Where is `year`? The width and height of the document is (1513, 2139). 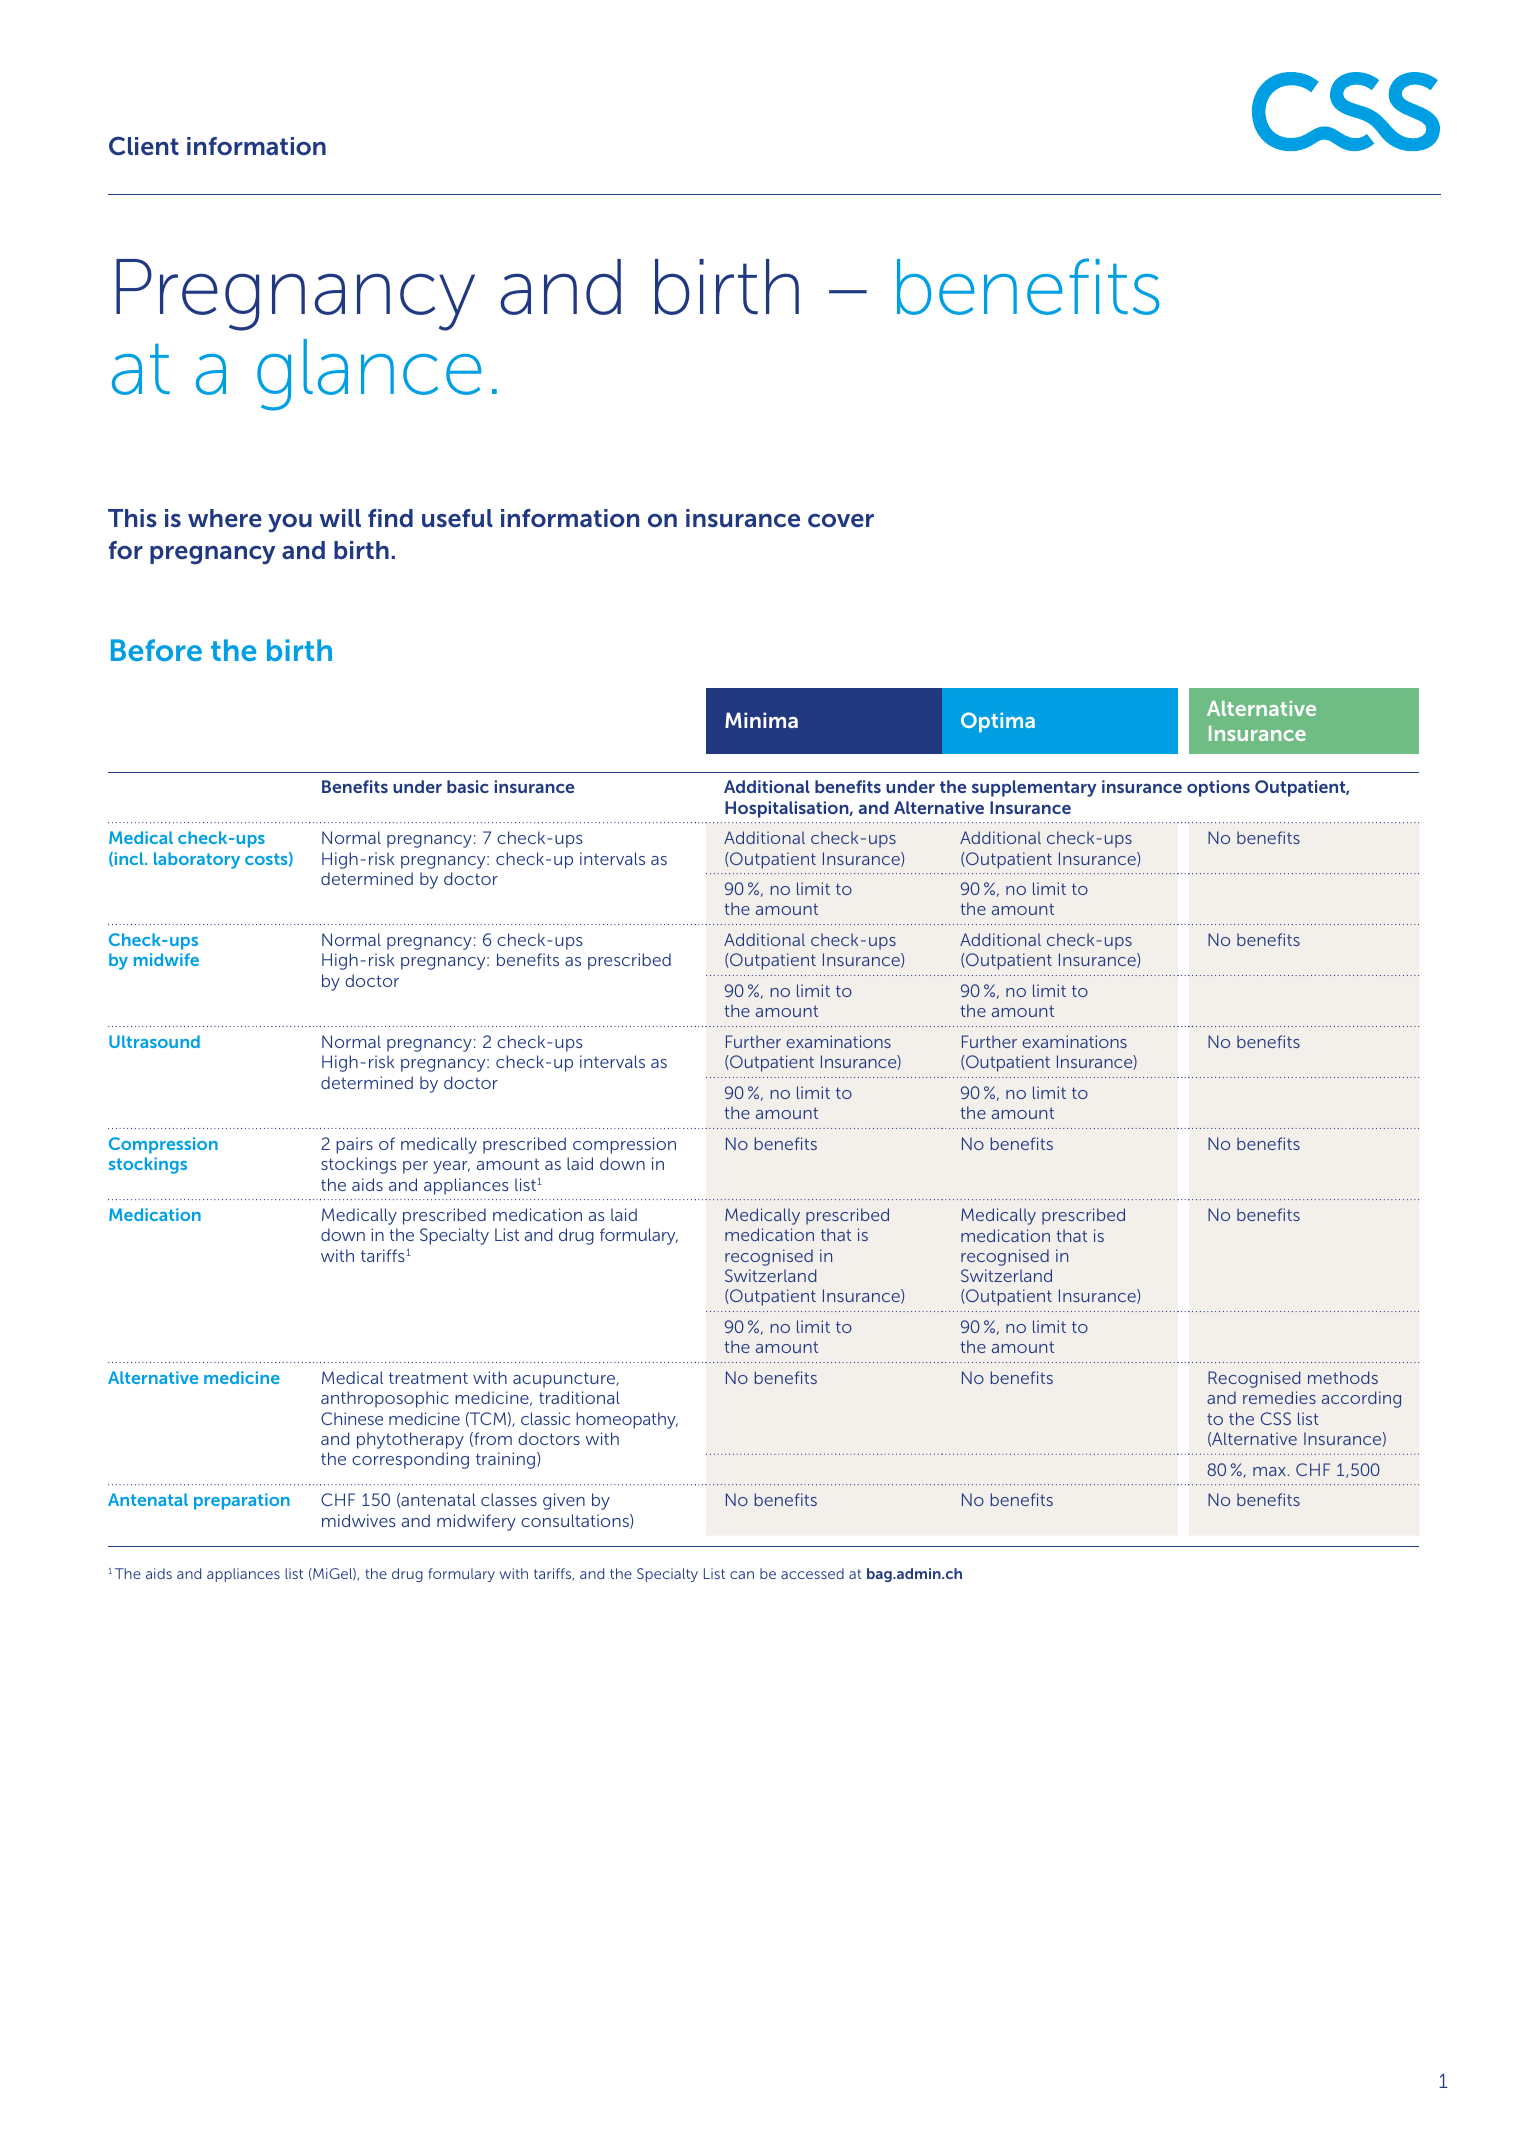 year is located at coordinates (451, 1167).
